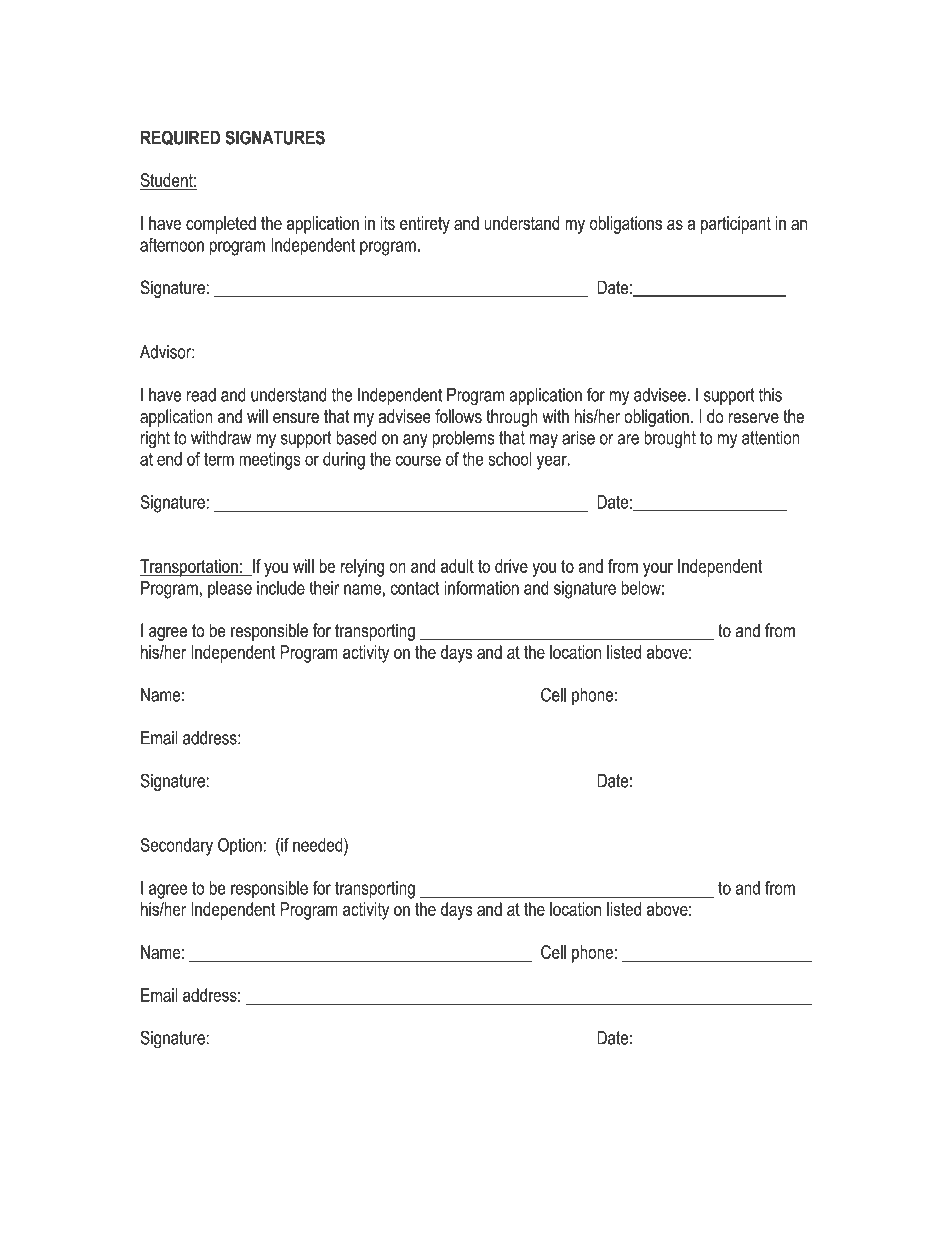 The image size is (952, 1233). Describe the element at coordinates (240, 846) in the screenshot. I see `Option` at that location.
